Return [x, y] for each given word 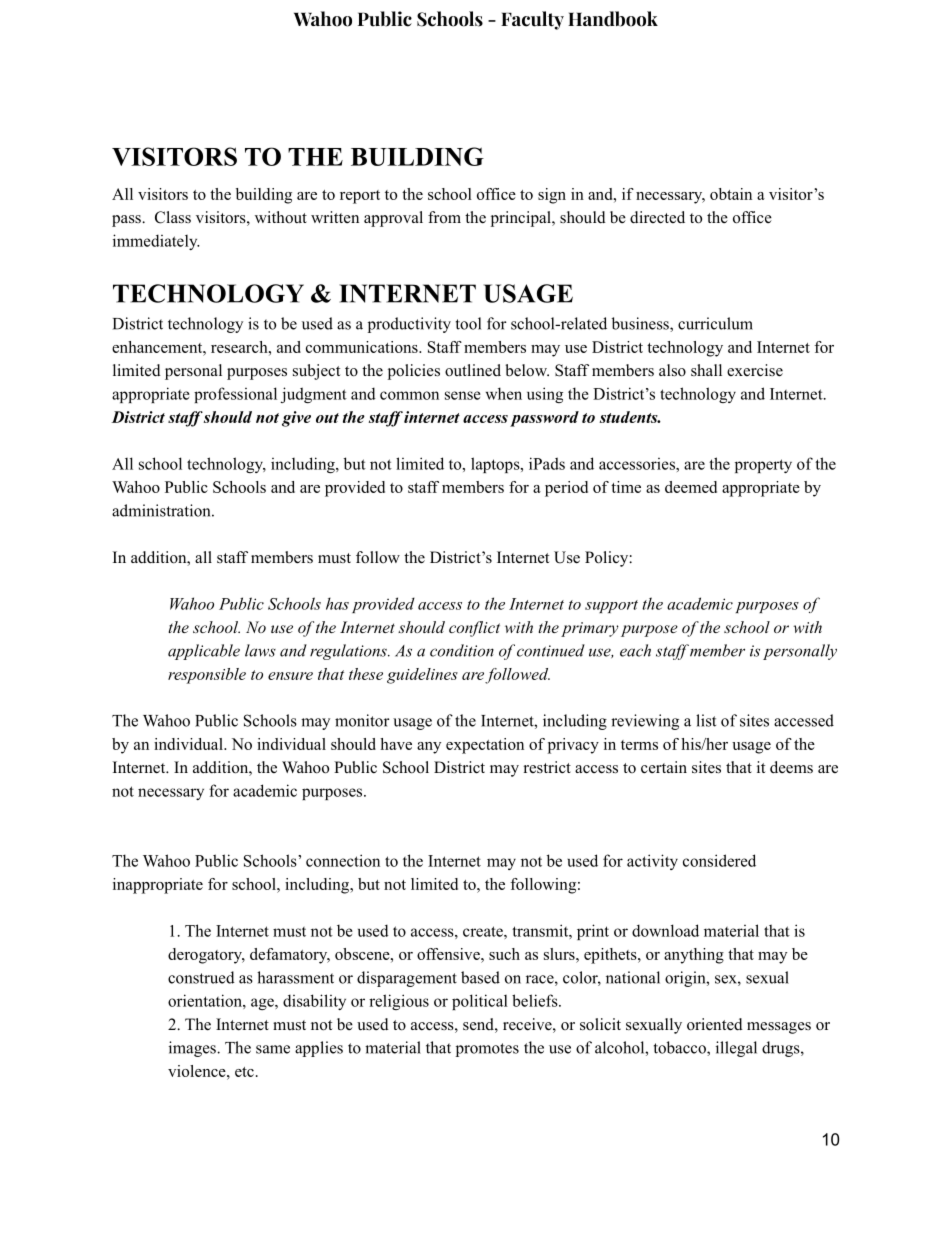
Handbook [613, 19]
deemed [691, 487]
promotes [487, 1050]
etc [244, 1072]
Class [173, 217]
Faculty [532, 20]
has [337, 603]
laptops [496, 465]
